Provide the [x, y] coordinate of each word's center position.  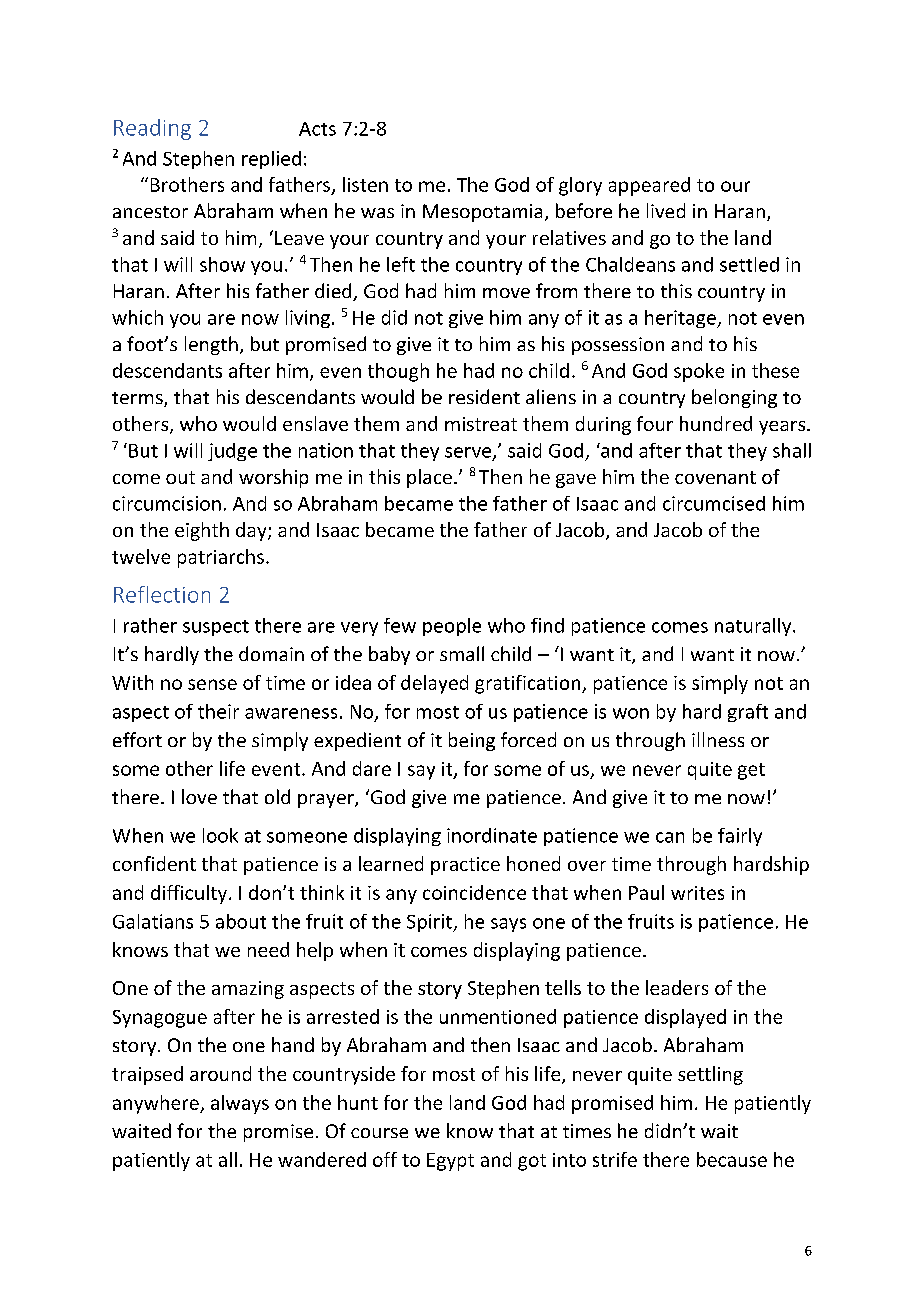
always [240, 1104]
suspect [216, 628]
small [462, 653]
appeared [649, 186]
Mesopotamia [482, 213]
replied [271, 160]
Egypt [450, 1162]
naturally [754, 627]
